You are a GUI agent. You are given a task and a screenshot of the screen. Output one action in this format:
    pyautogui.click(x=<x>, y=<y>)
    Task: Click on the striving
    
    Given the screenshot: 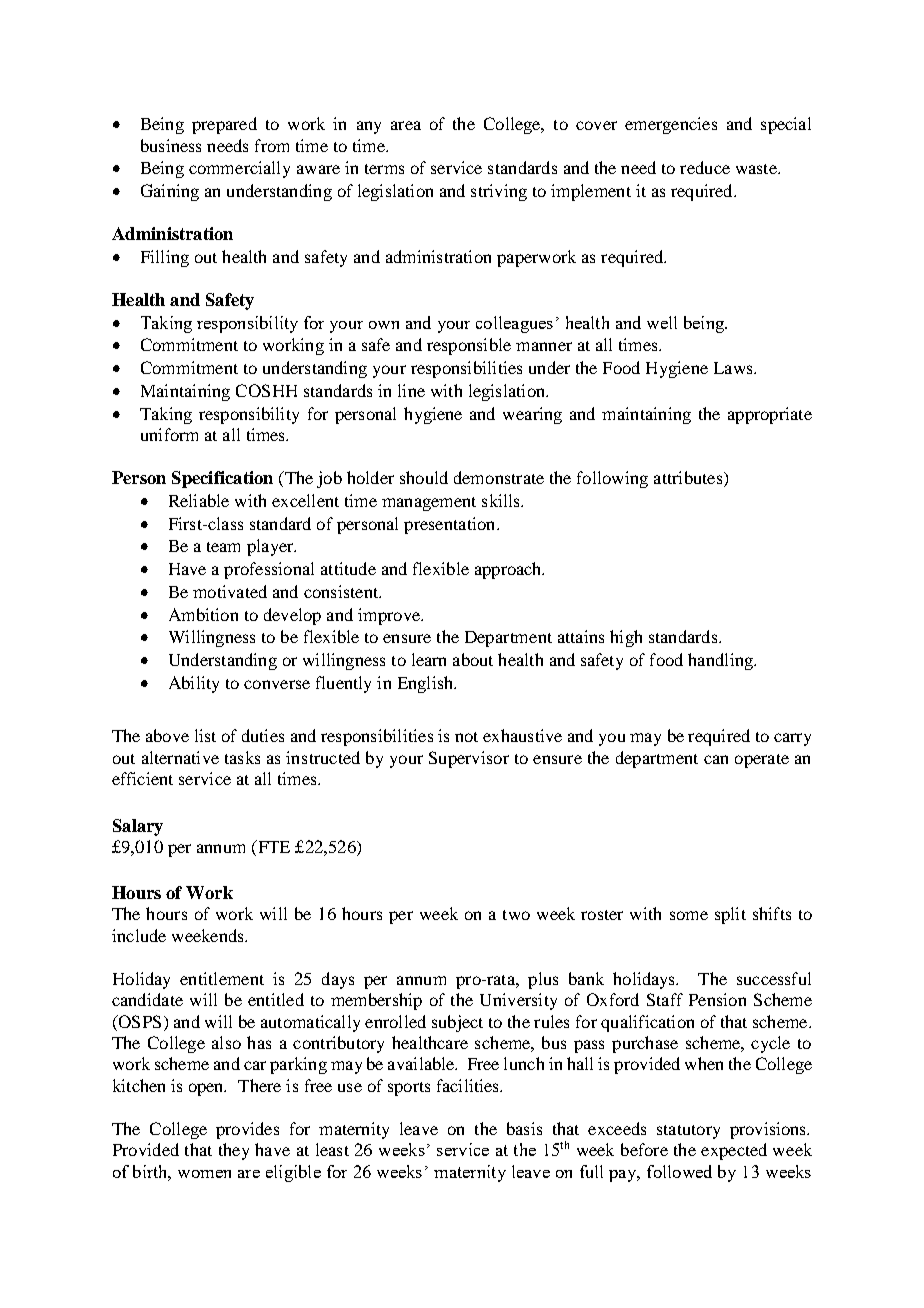 What is the action you would take?
    pyautogui.click(x=499, y=192)
